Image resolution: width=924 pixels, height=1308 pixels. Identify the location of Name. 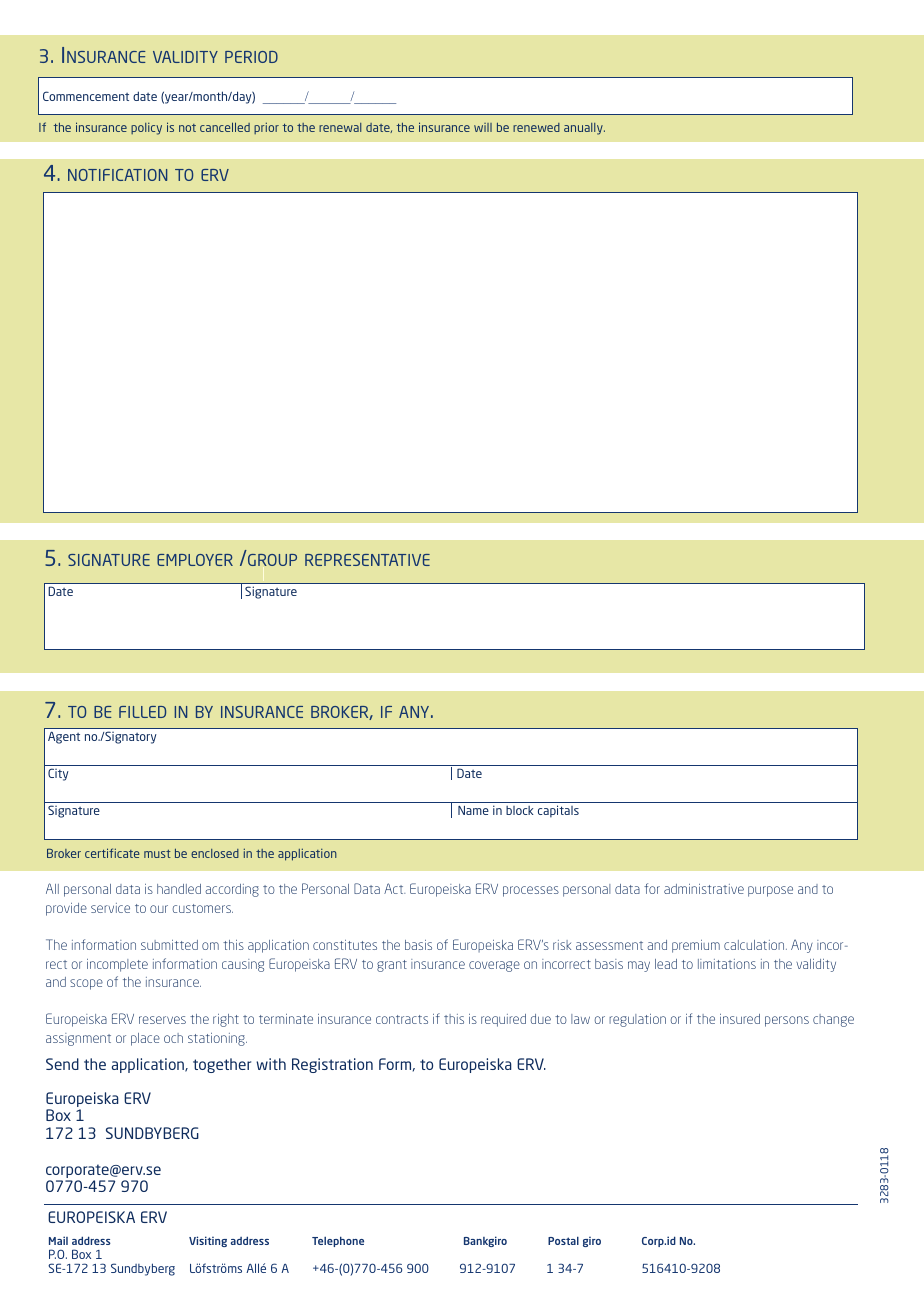
(473, 810).
